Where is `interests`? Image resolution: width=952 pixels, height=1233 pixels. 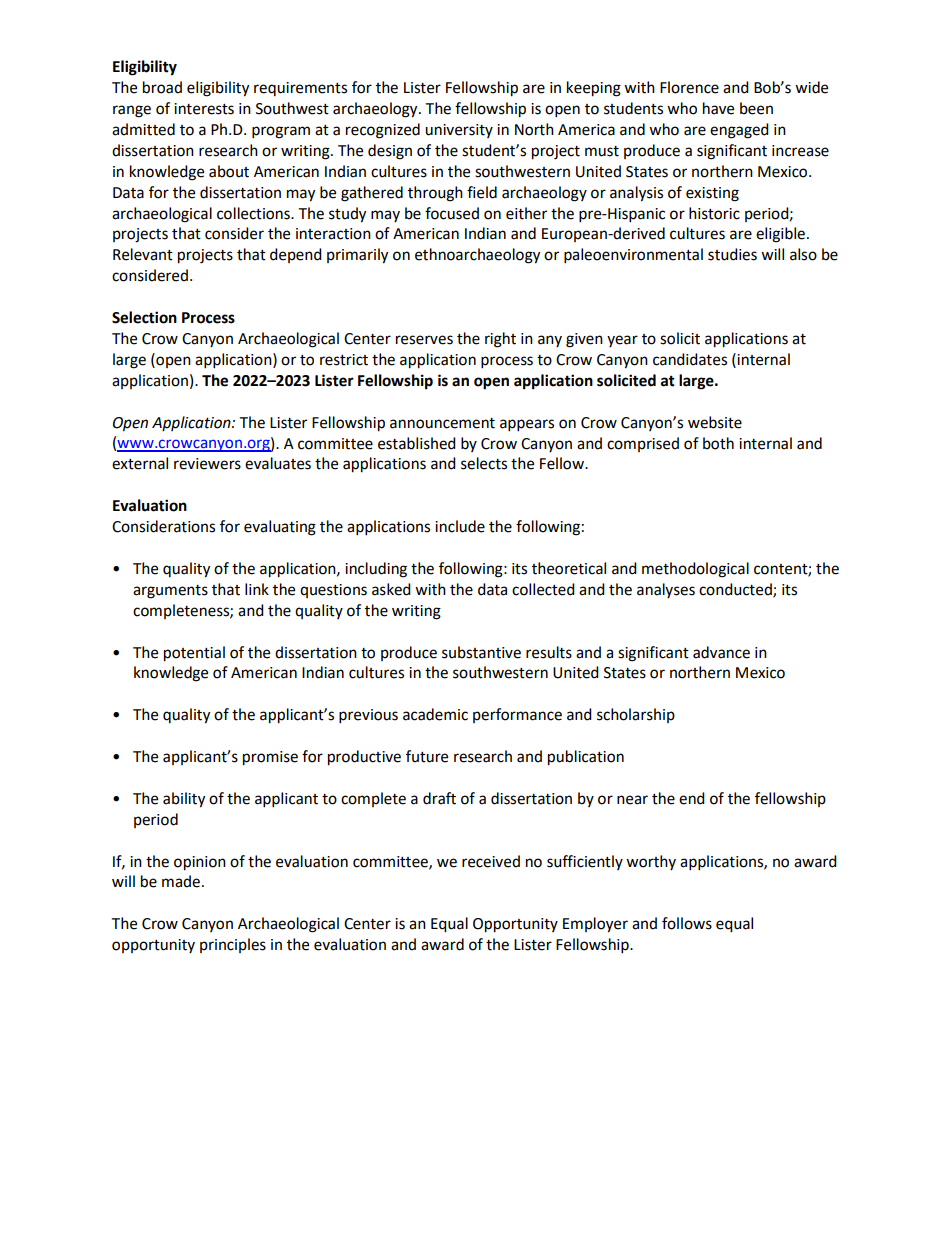
interests is located at coordinates (204, 109).
